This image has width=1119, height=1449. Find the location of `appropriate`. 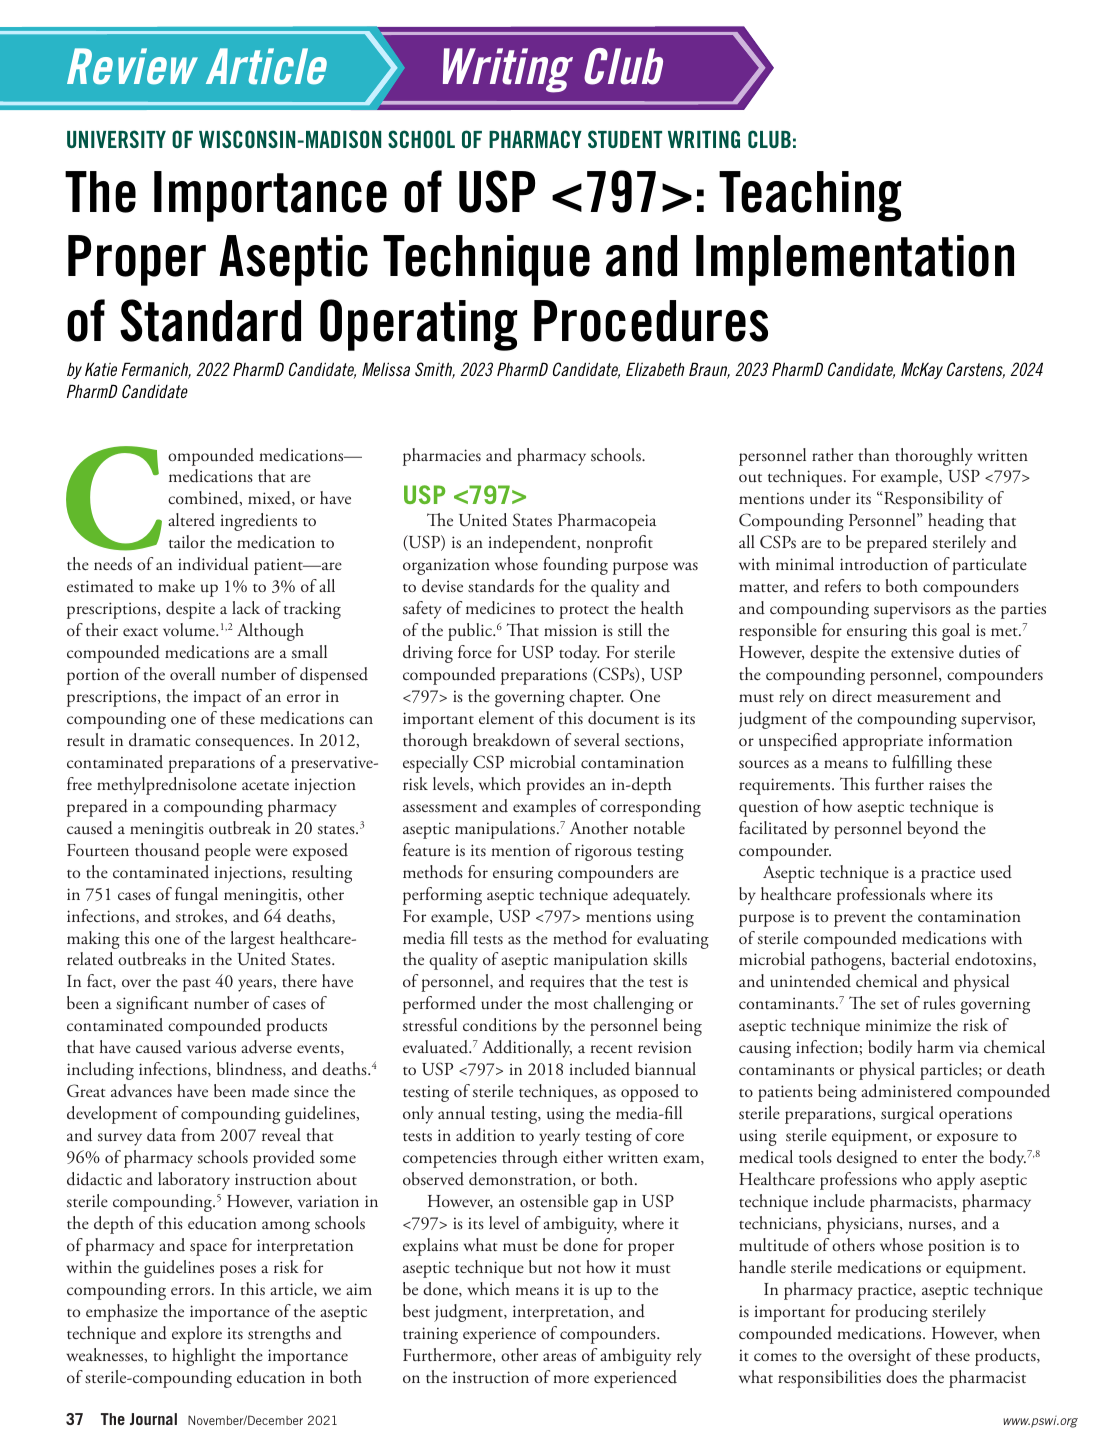

appropriate is located at coordinates (883, 742).
